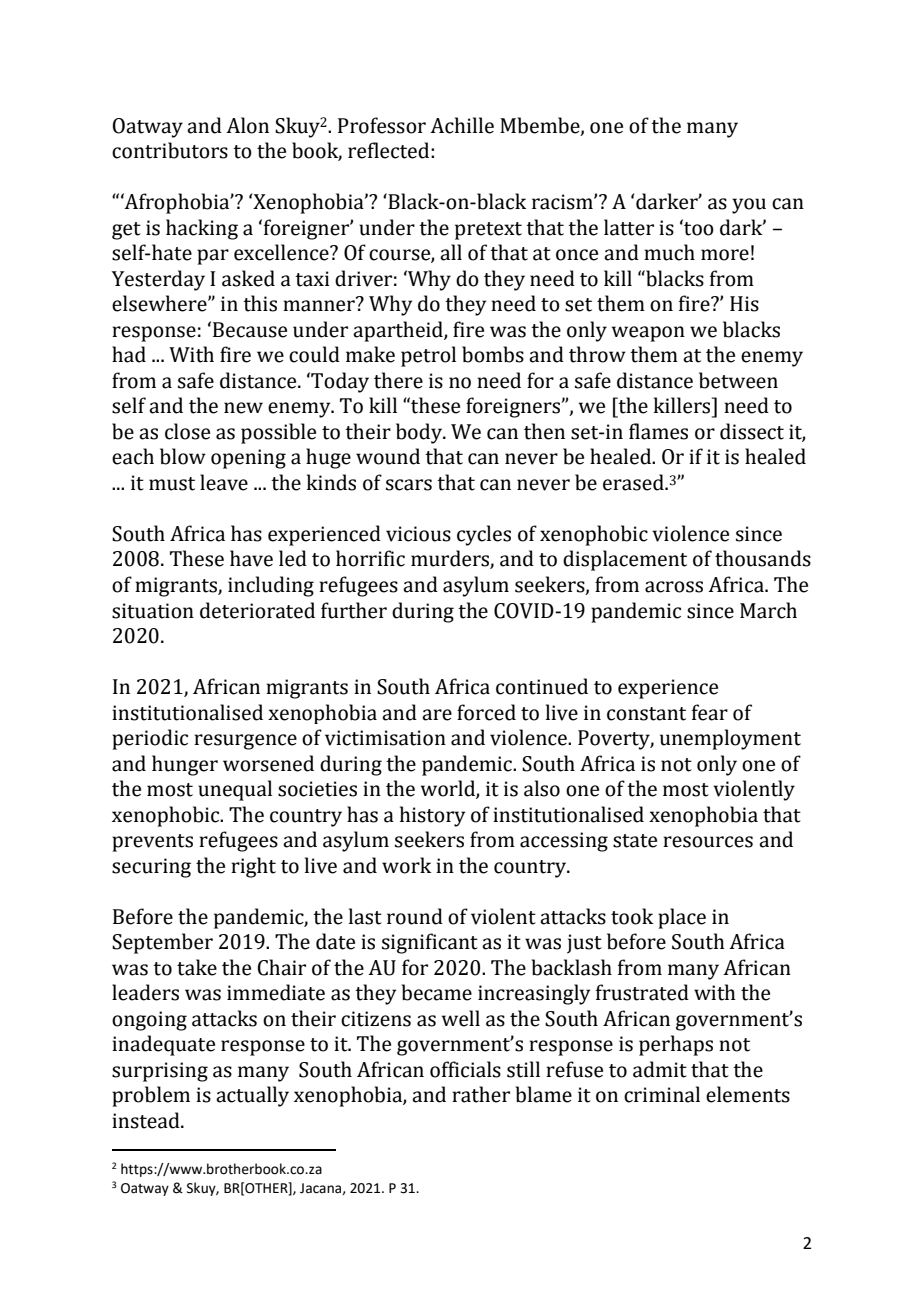 The width and height of the screenshot is (924, 1309). What do you see at coordinates (252, 1096) in the screenshot?
I see `actually` at bounding box center [252, 1096].
